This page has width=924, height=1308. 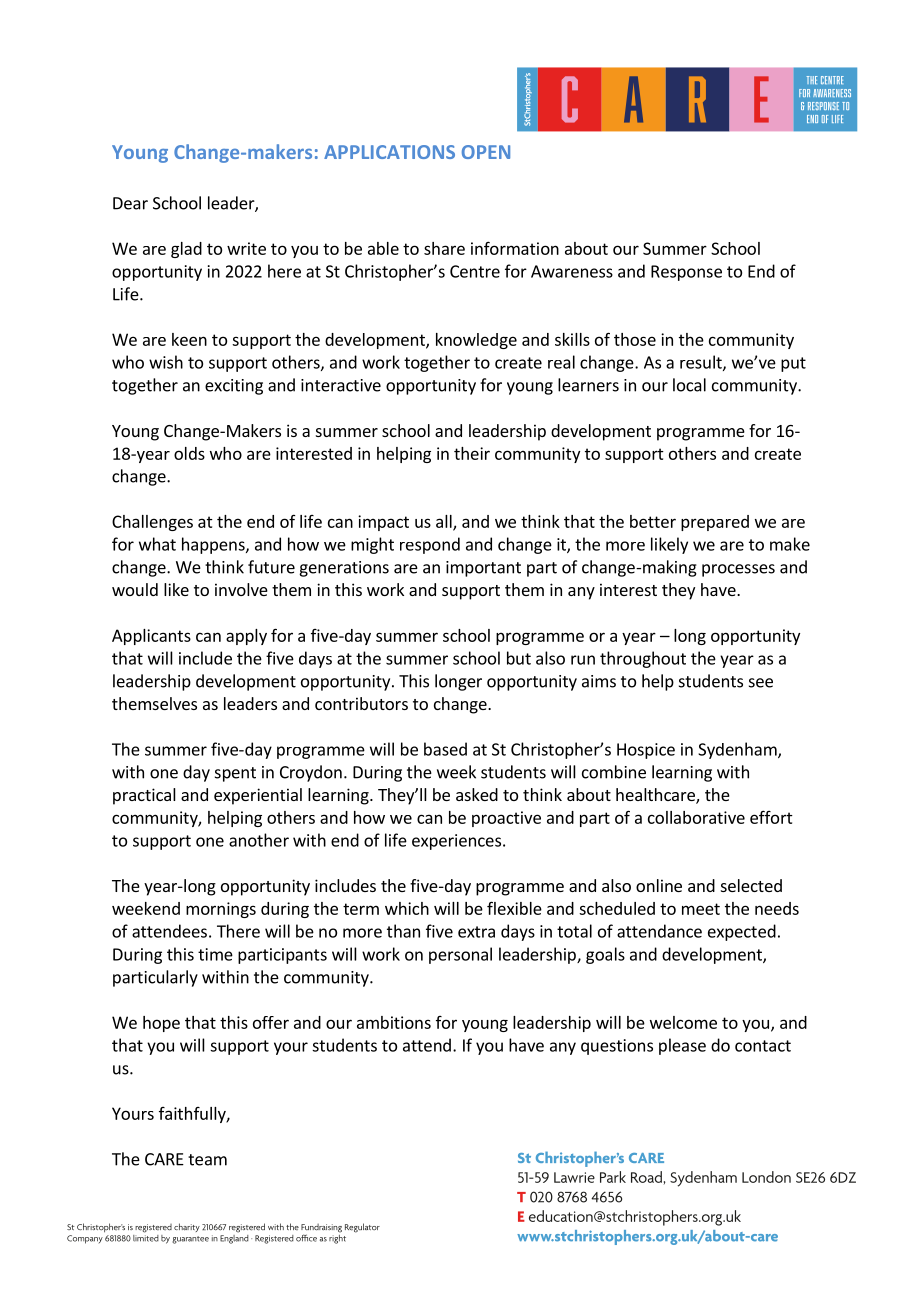 I want to click on mornings, so click(x=221, y=910).
